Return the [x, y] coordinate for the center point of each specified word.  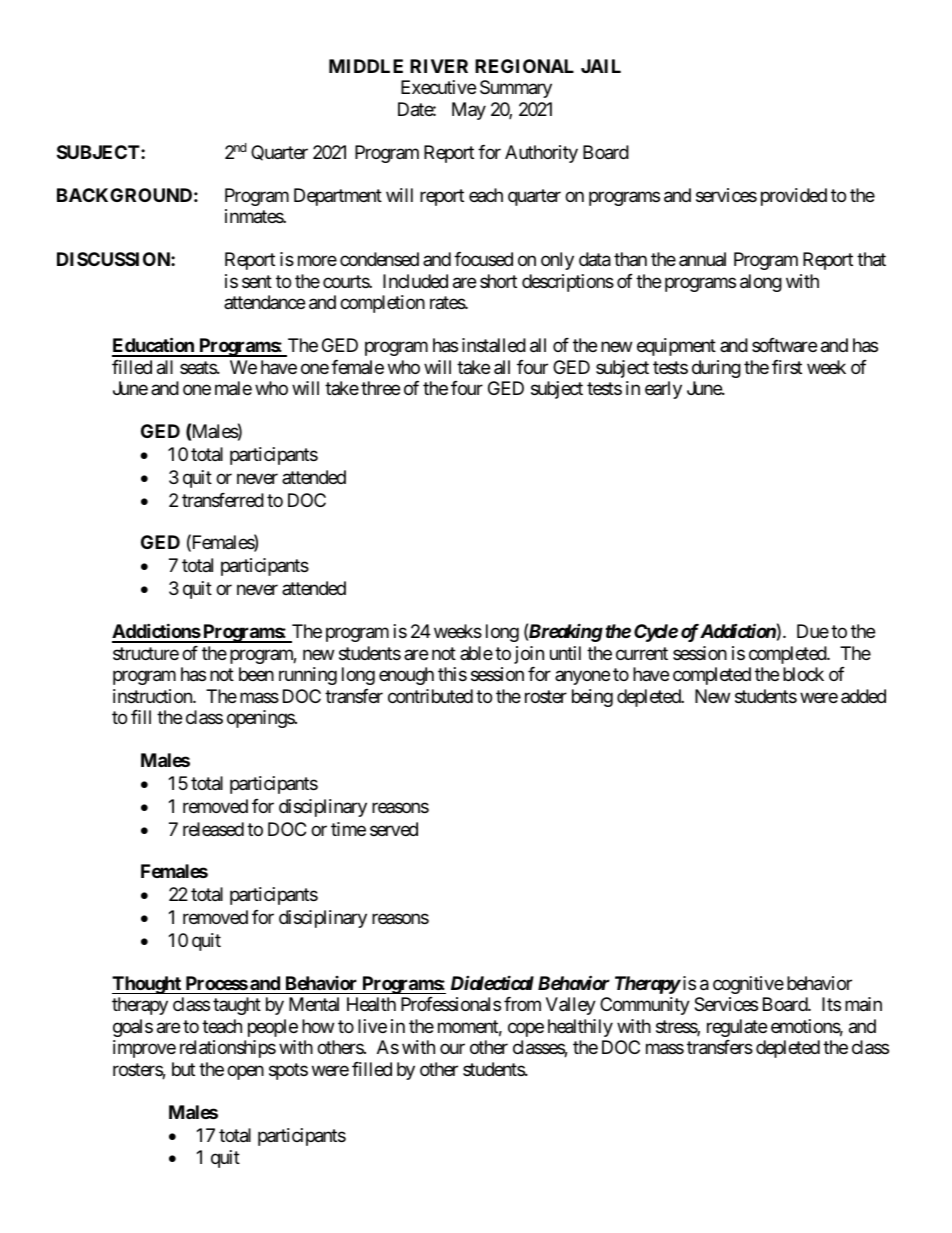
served [394, 829]
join [529, 655]
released [213, 829]
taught [237, 1006]
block [803, 674]
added [863, 696]
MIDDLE [366, 66]
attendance [264, 302]
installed [494, 345]
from [522, 1004]
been [256, 674]
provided [794, 197]
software [784, 345]
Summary [516, 89]
